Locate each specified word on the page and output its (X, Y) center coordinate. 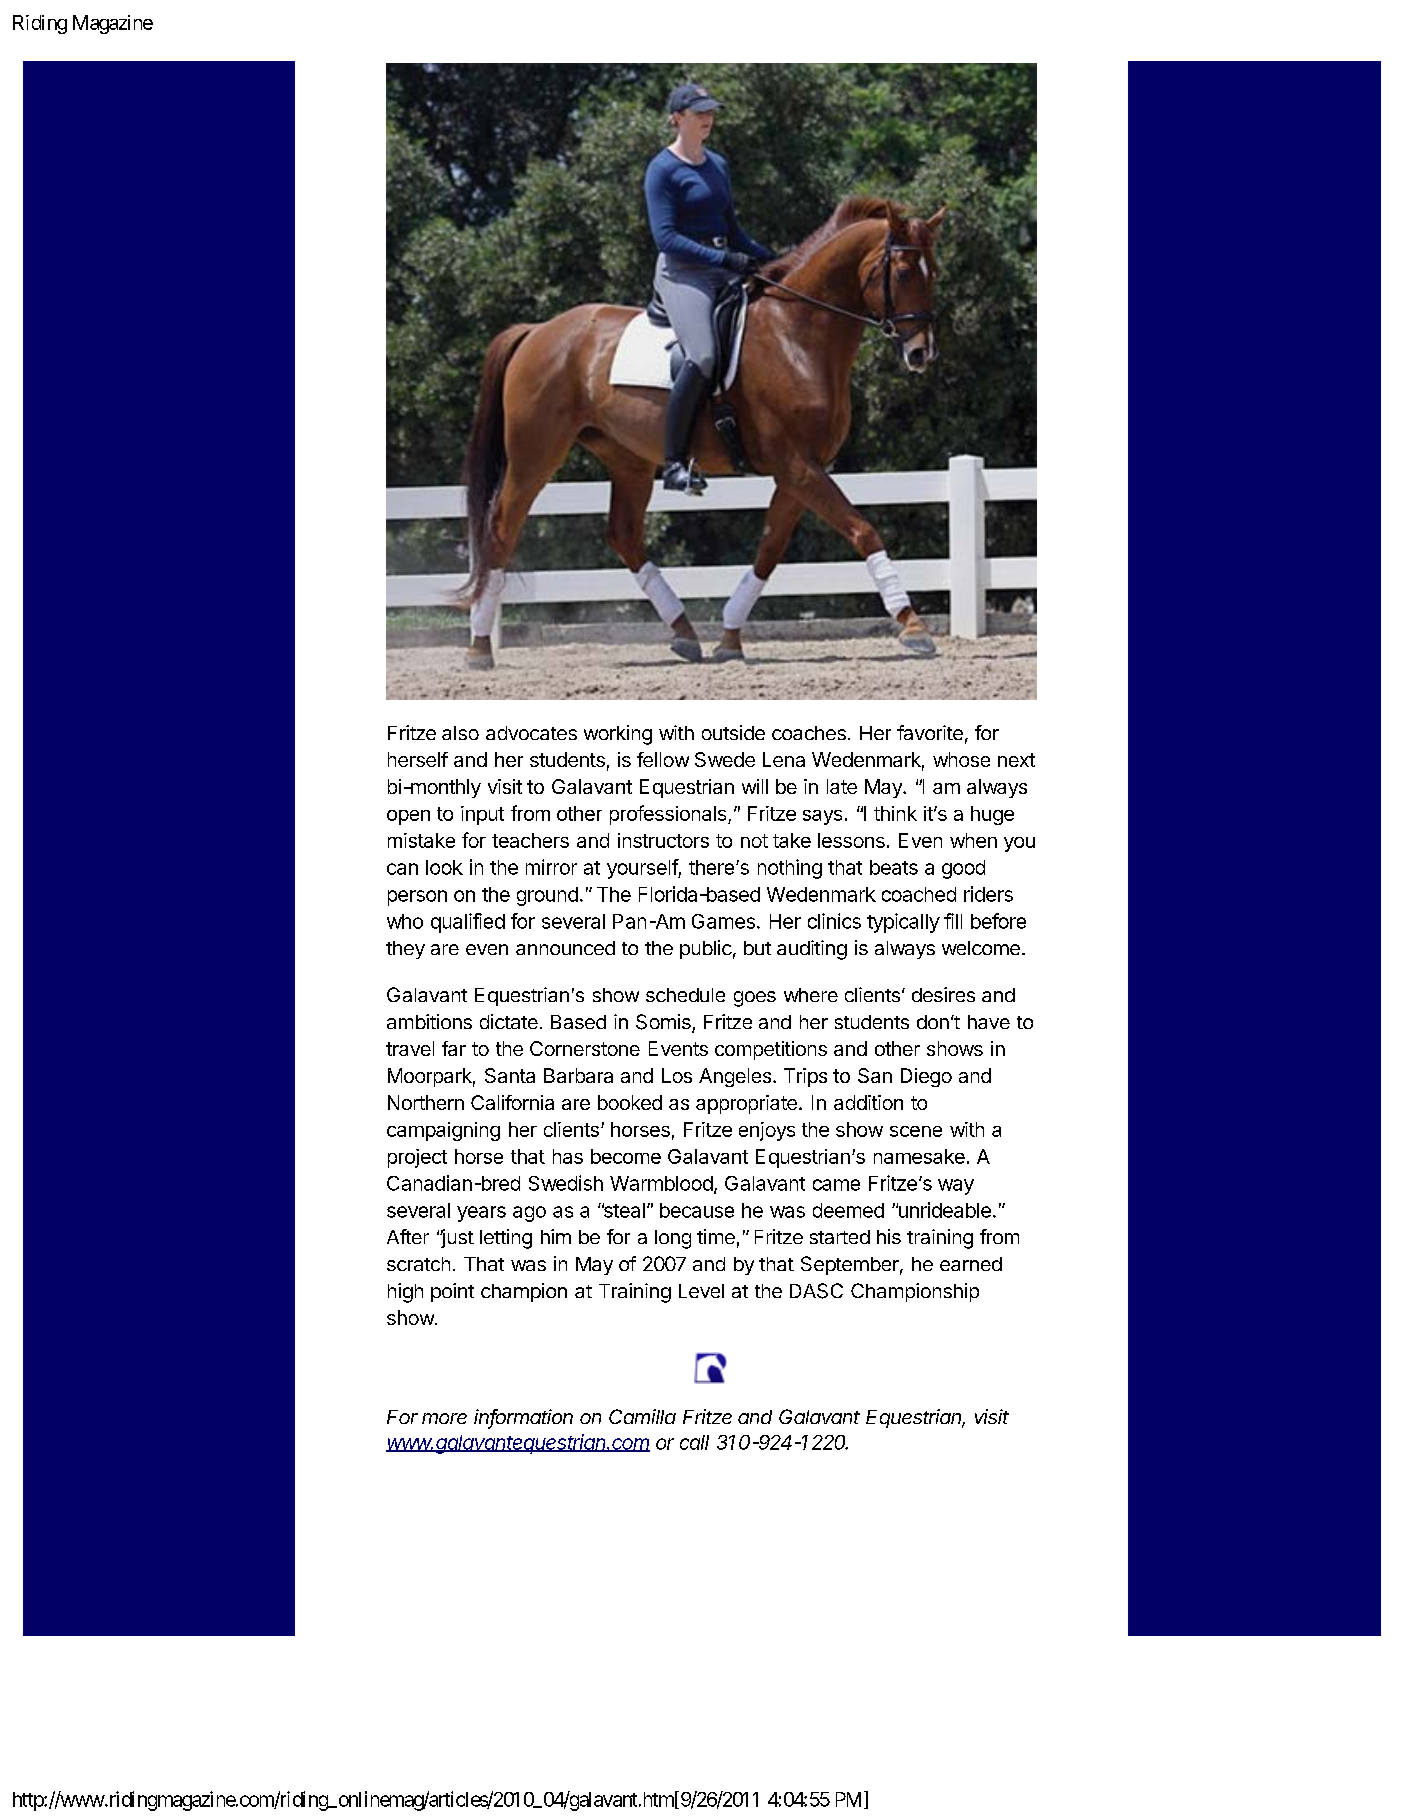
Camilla (642, 1416)
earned (971, 1264)
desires (943, 994)
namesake (919, 1156)
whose (961, 759)
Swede (725, 759)
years (481, 1214)
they (405, 950)
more (444, 1418)
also (460, 733)
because (697, 1210)
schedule (685, 995)
